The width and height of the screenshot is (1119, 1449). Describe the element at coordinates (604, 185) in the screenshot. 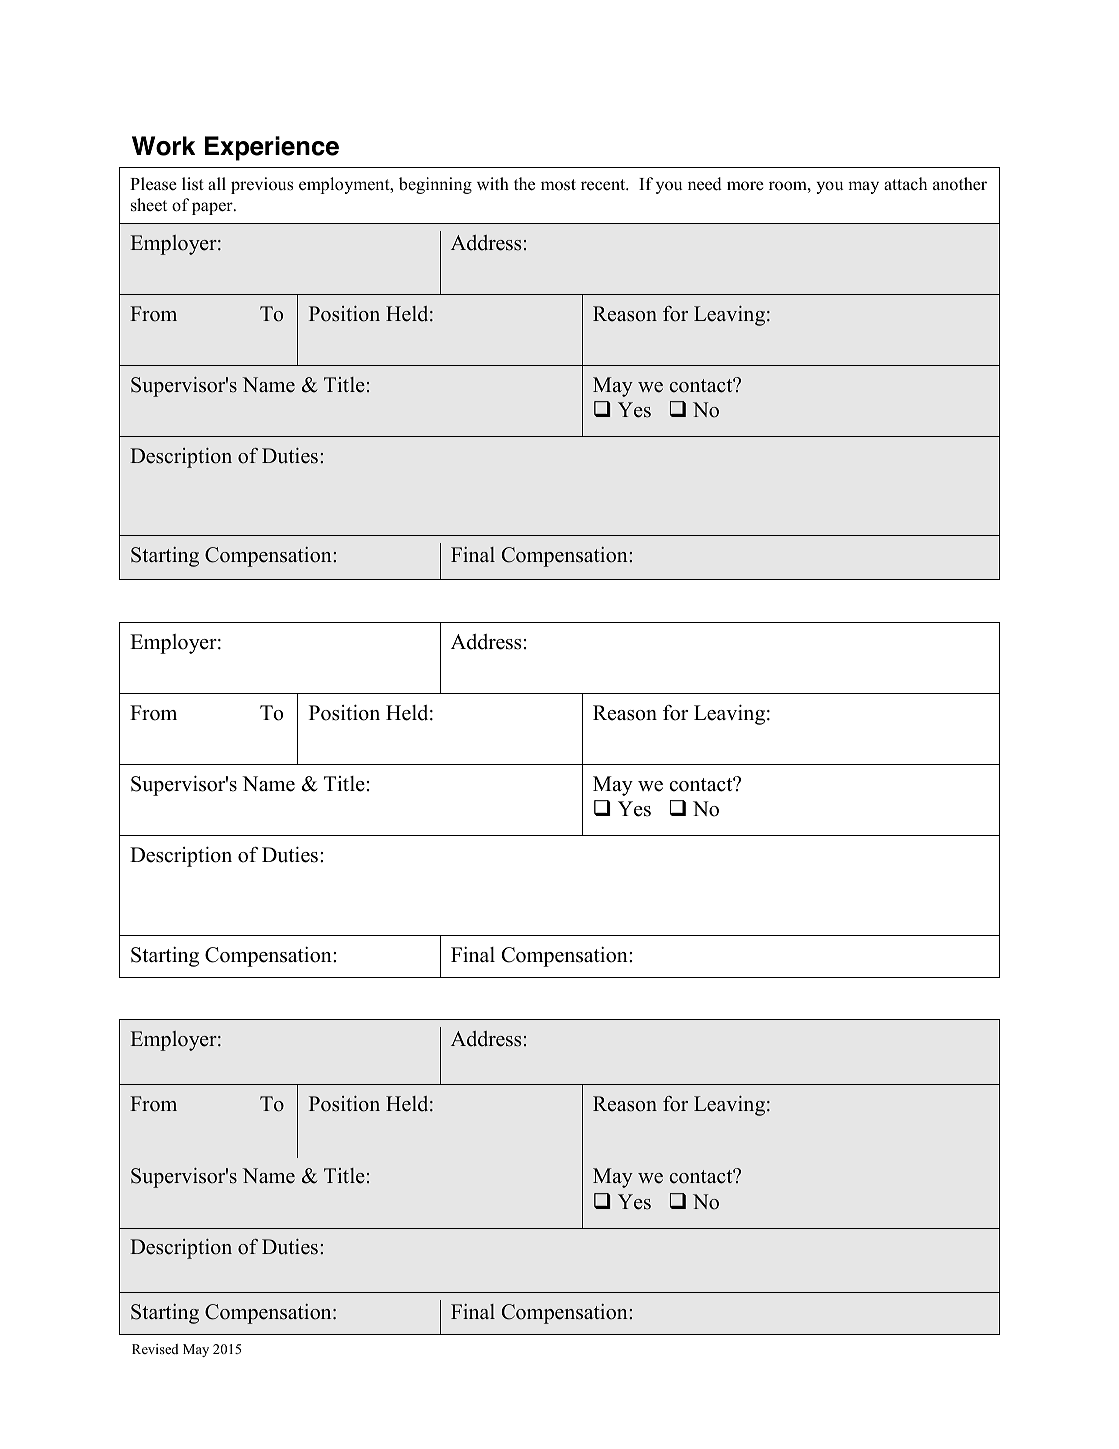

I see `recent` at that location.
